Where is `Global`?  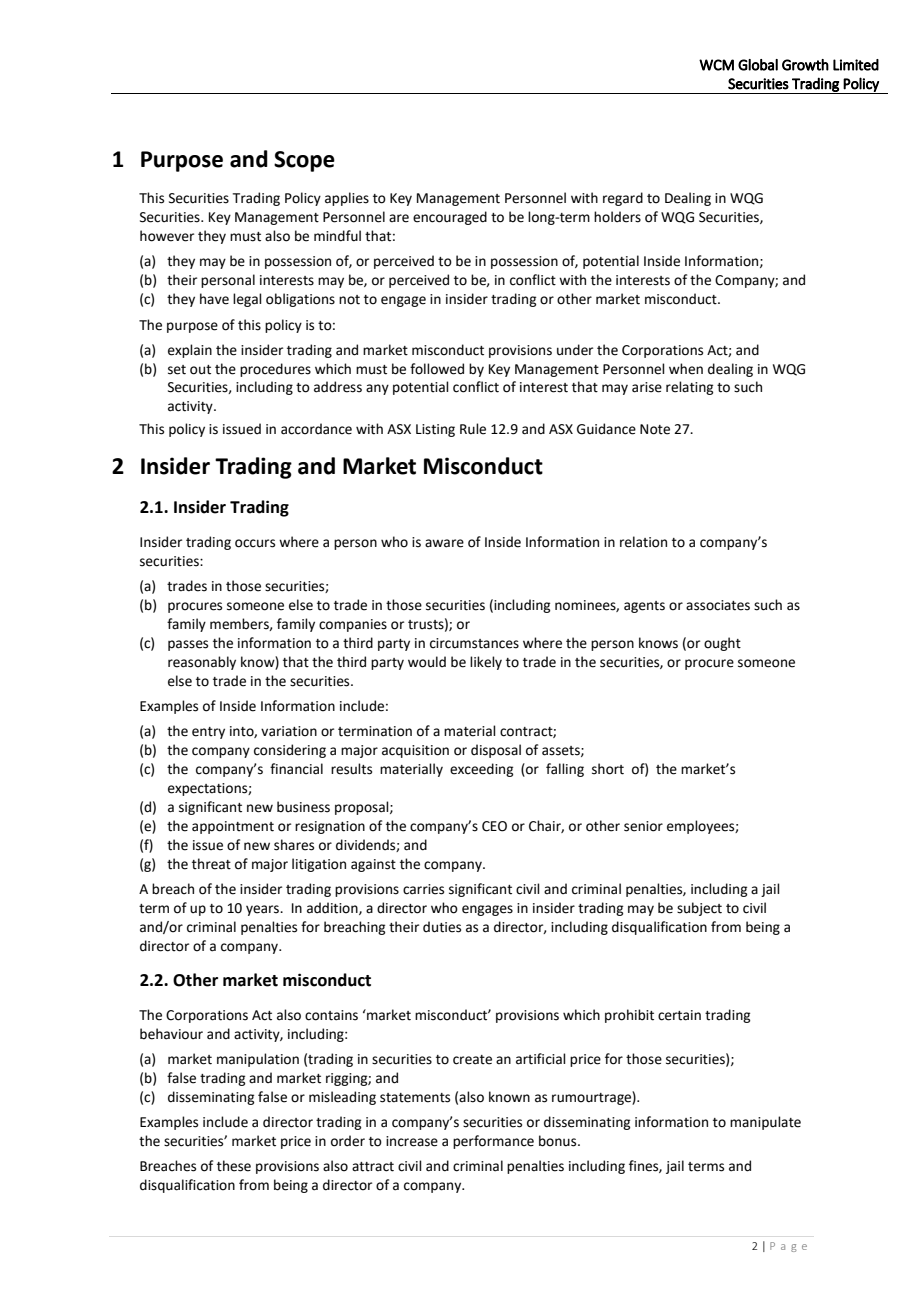 Global is located at coordinates (758, 65).
